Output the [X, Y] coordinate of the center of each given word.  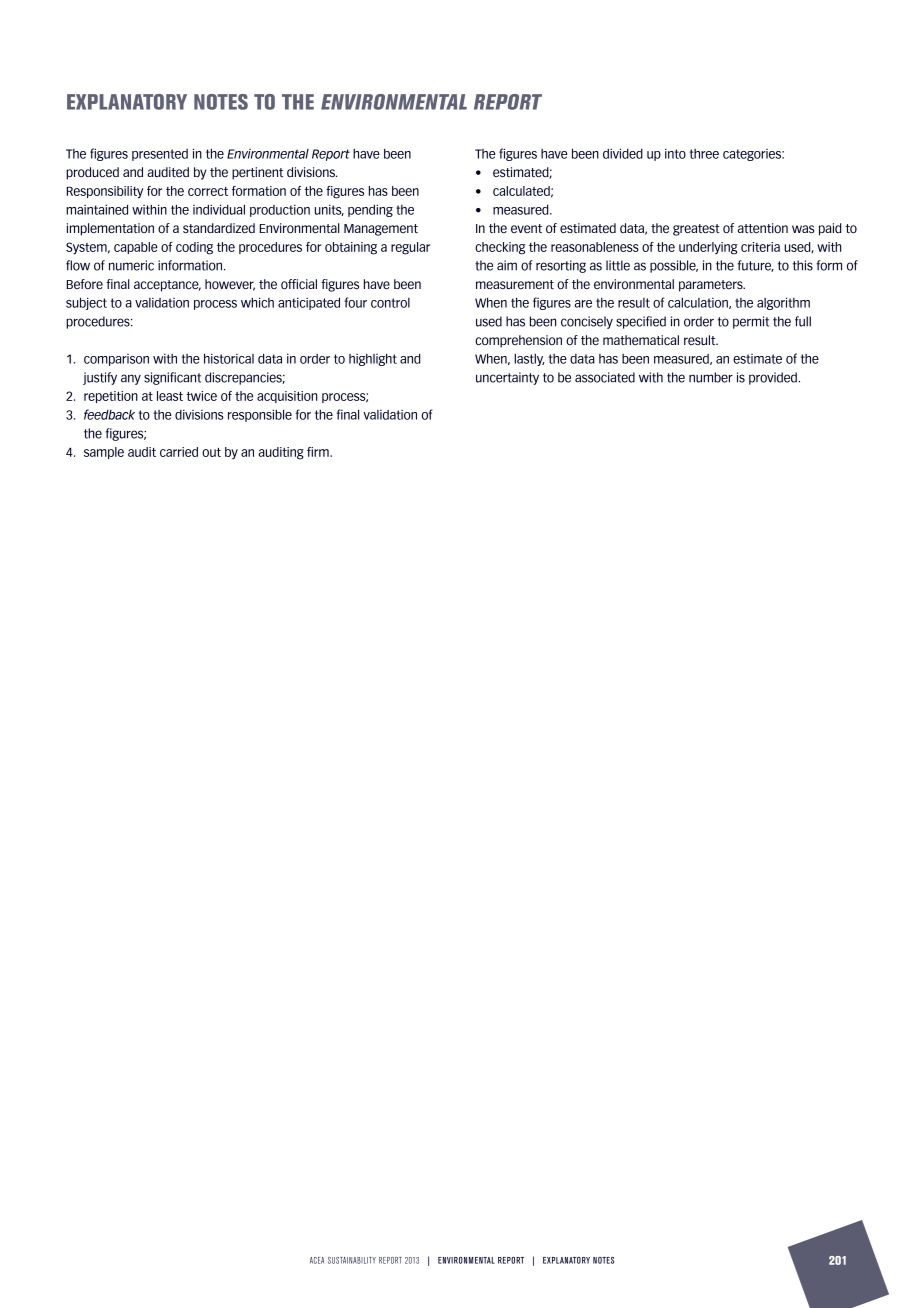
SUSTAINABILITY [352, 1260]
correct [208, 191]
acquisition [287, 397]
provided [774, 378]
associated [605, 377]
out [211, 452]
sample [104, 453]
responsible [260, 415]
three [704, 154]
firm [319, 452]
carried [179, 452]
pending [370, 210]
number [711, 377]
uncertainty [507, 378]
